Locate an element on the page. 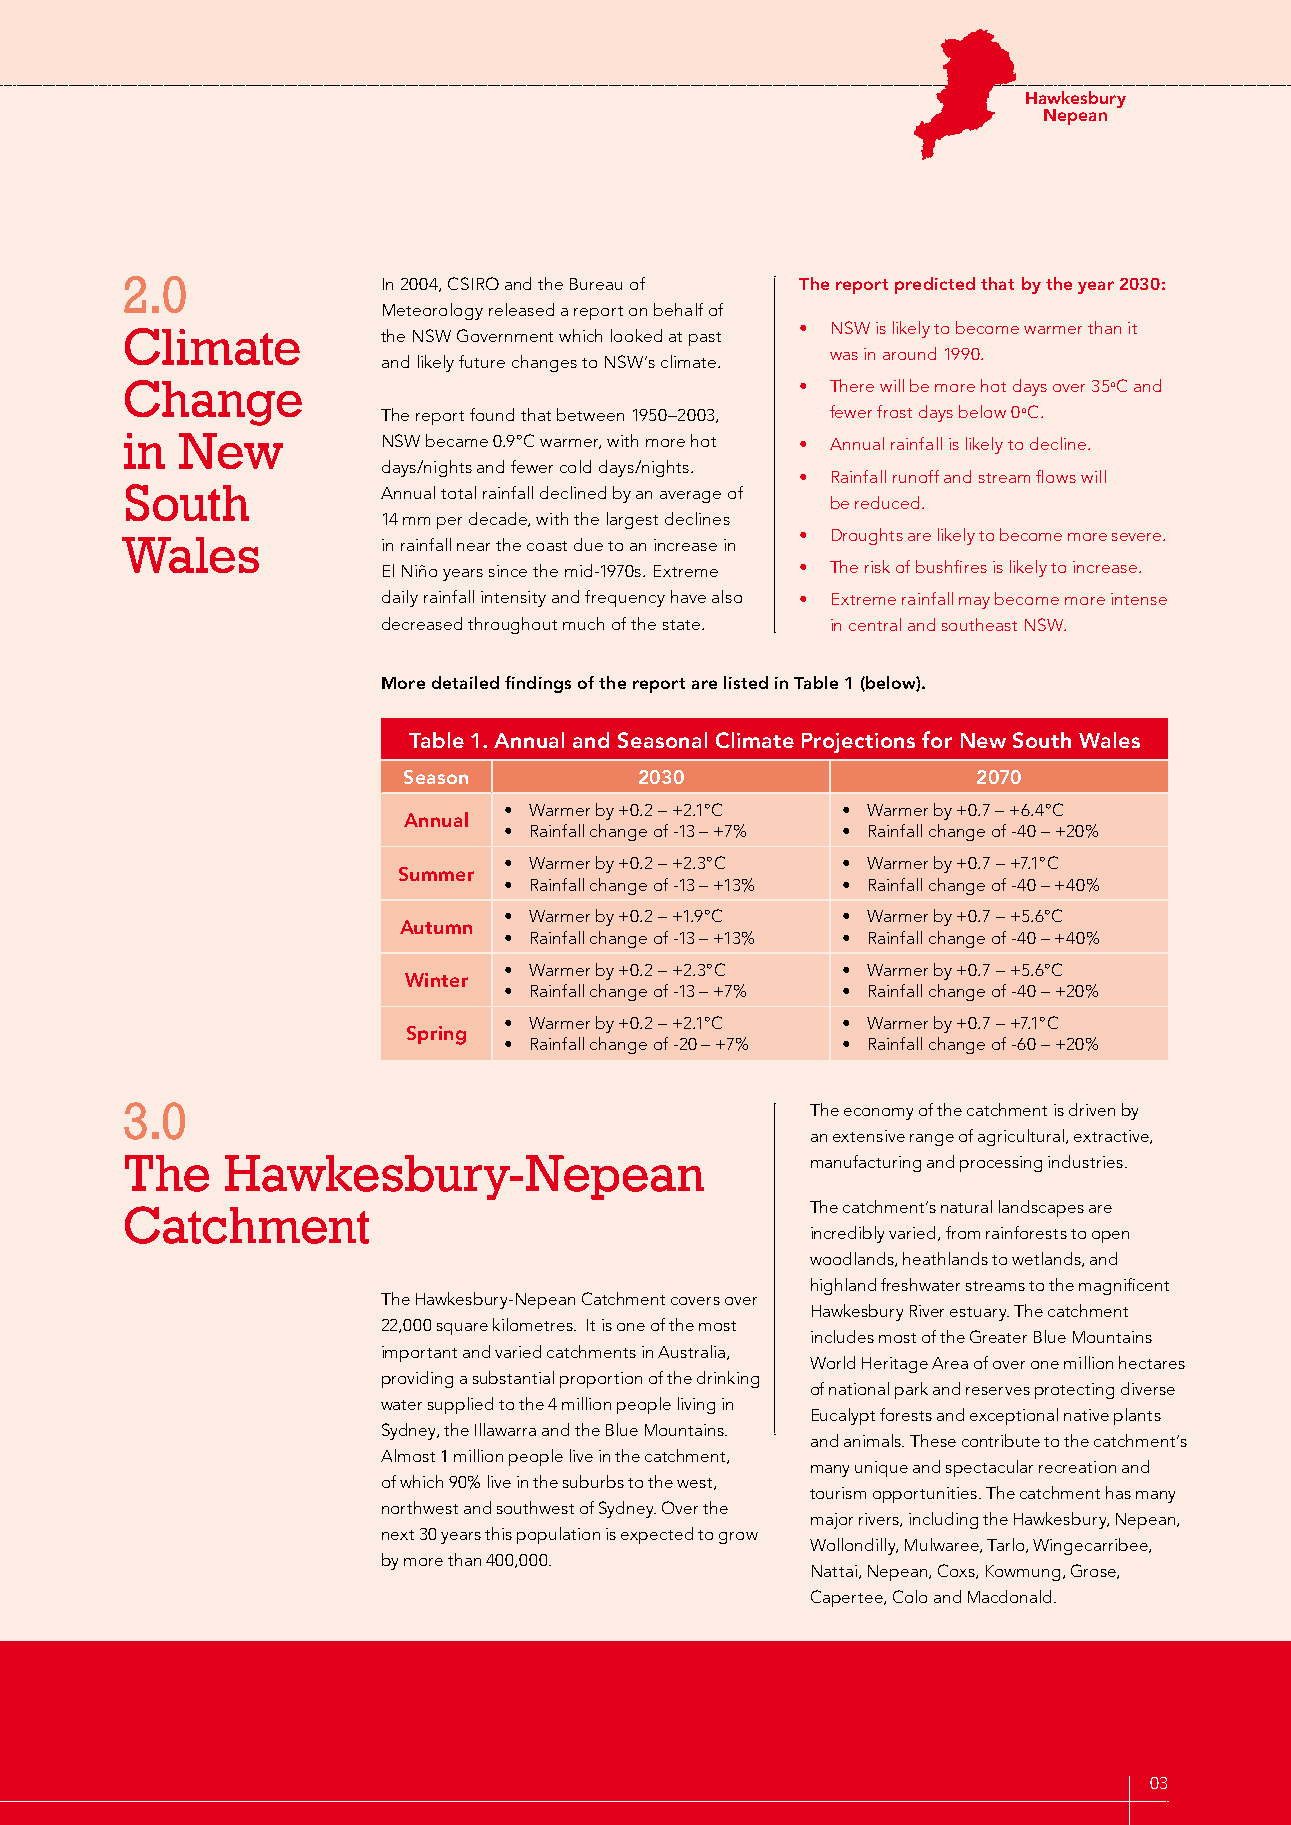 The width and height of the image is (1291, 1825). Autumn is located at coordinates (436, 927).
